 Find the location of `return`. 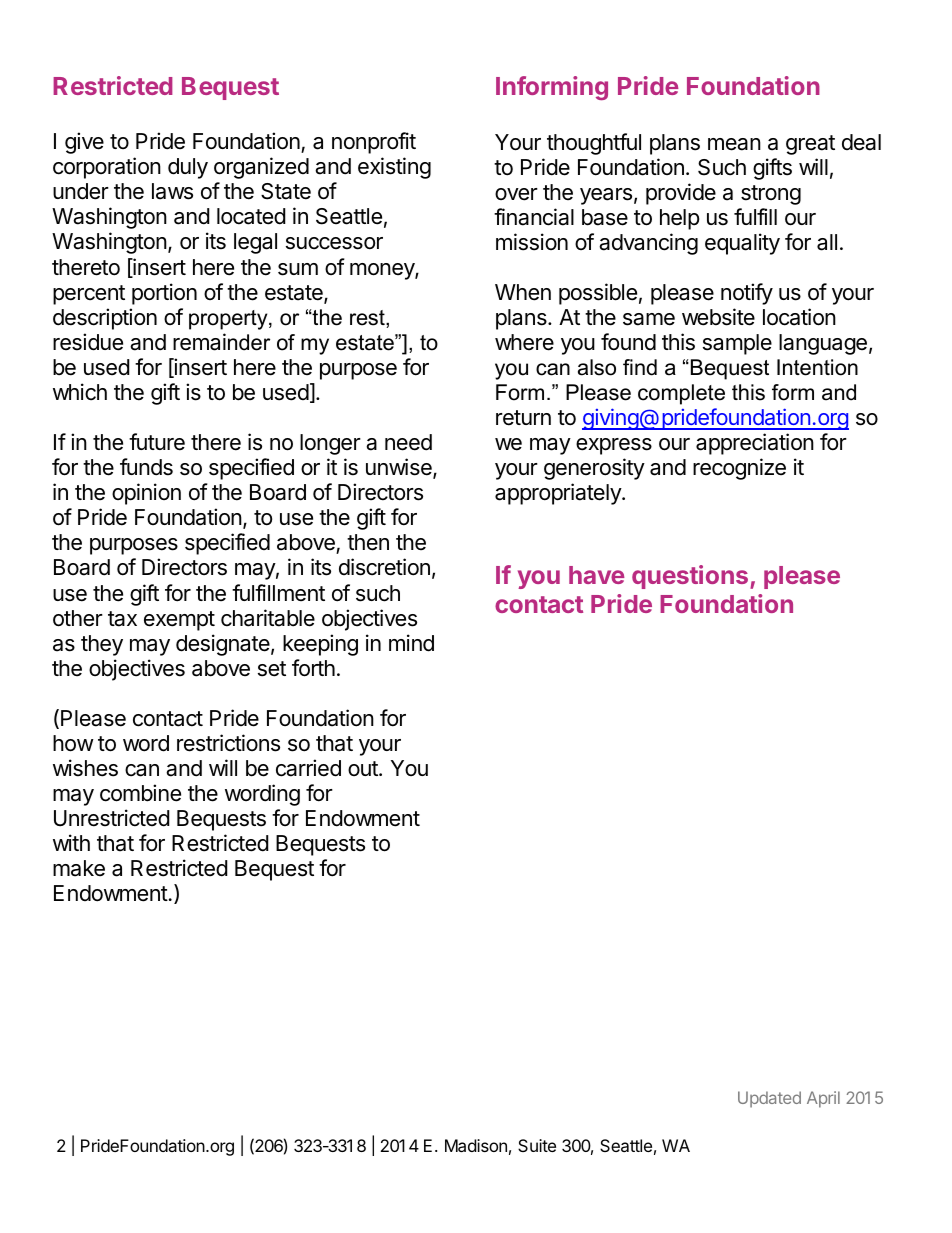

return is located at coordinates (523, 418).
